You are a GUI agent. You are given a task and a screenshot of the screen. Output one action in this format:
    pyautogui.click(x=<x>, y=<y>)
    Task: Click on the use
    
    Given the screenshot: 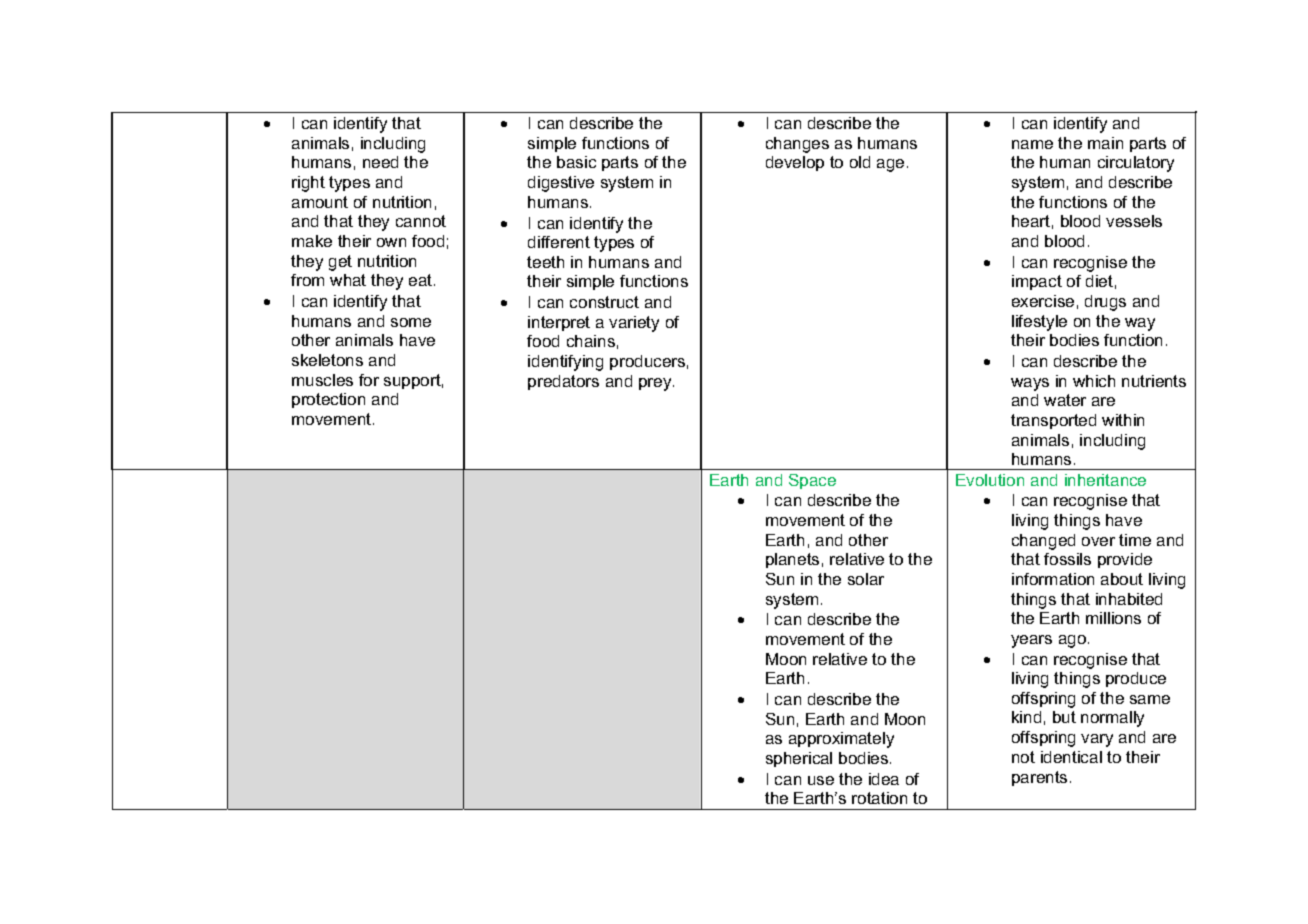 What is the action you would take?
    pyautogui.click(x=821, y=780)
